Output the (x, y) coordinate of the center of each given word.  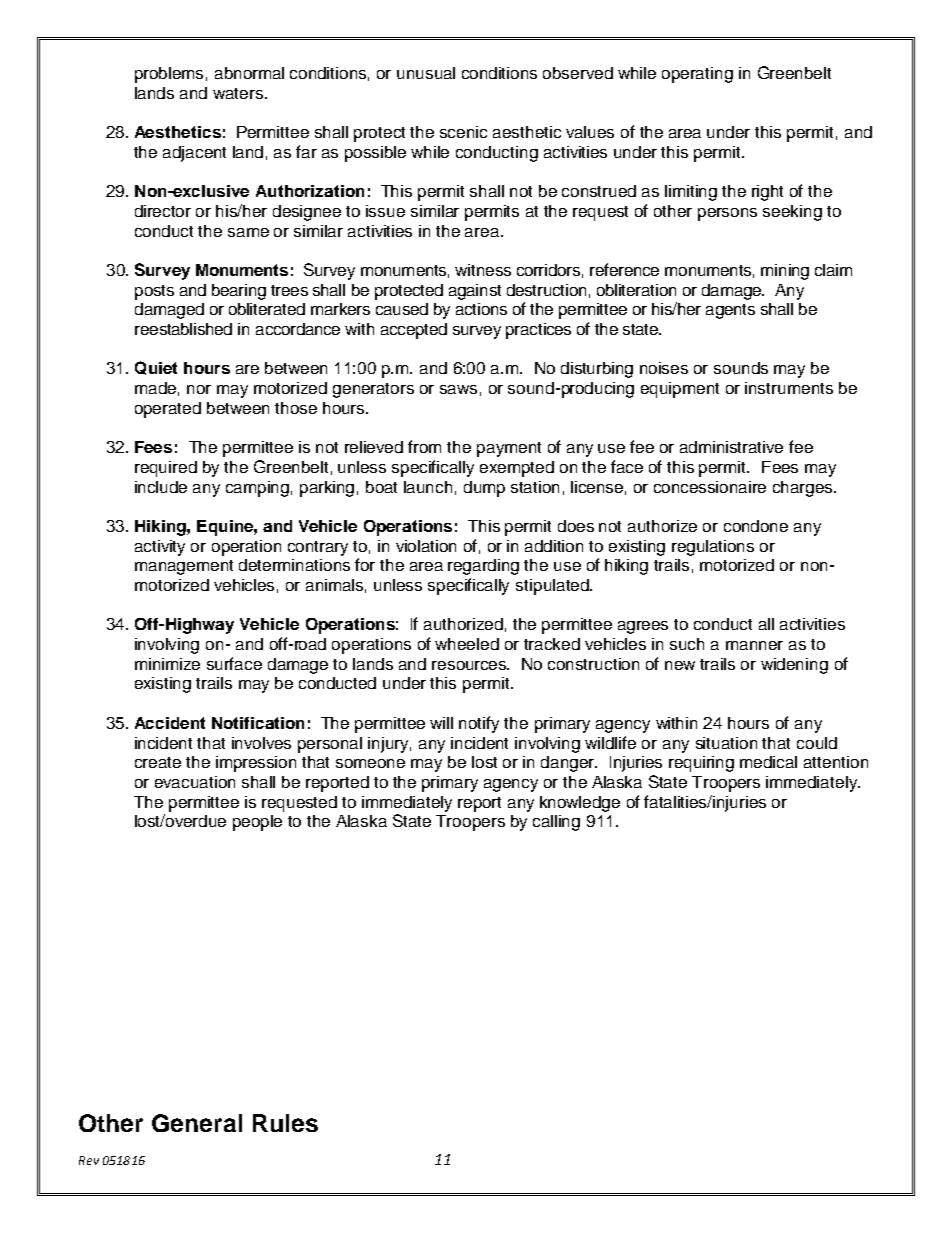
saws (458, 389)
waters (239, 93)
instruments (789, 388)
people (257, 823)
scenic (463, 132)
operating (697, 75)
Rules (285, 1123)
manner (754, 645)
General (197, 1123)
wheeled (467, 644)
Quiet (156, 368)
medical (768, 762)
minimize (167, 664)
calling (556, 823)
